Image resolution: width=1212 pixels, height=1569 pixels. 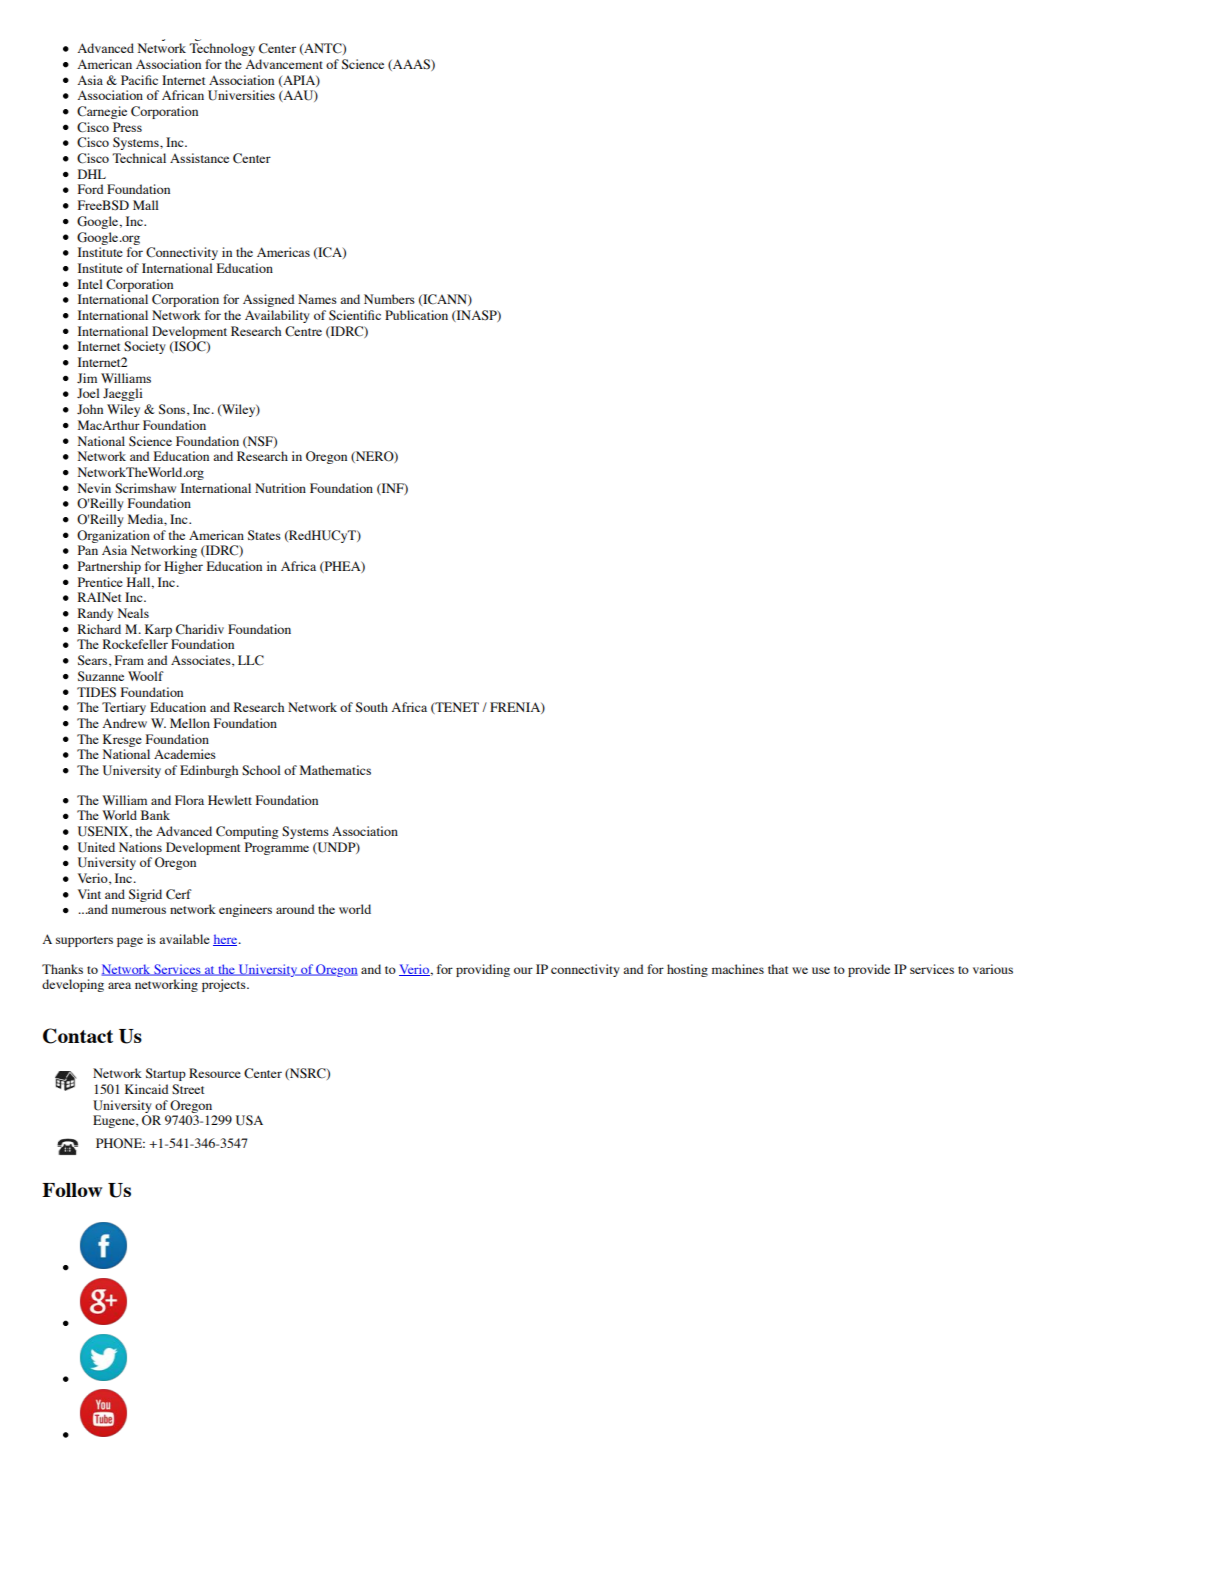 What do you see at coordinates (372, 707) in the page?
I see `South` at bounding box center [372, 707].
